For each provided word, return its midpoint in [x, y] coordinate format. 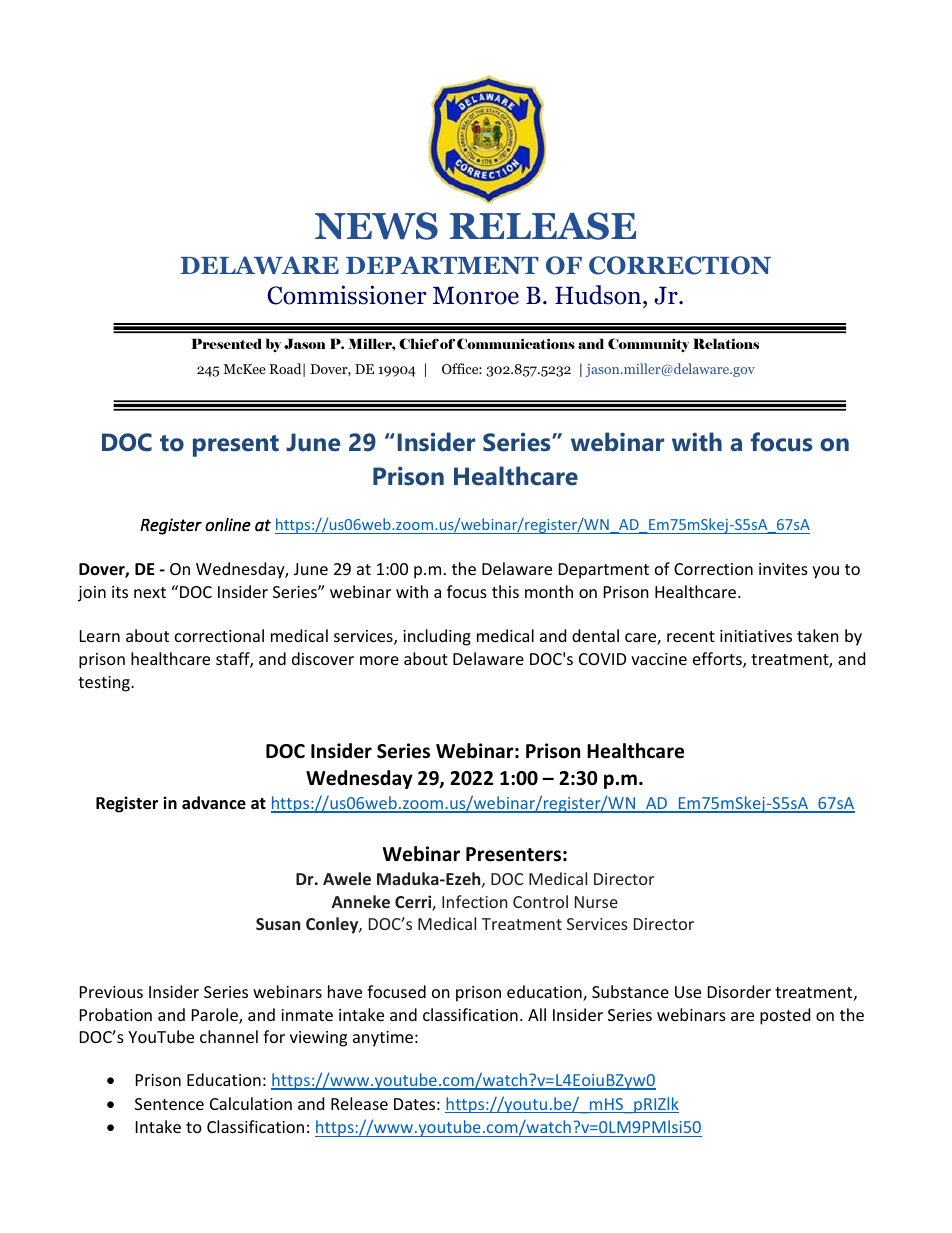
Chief [419, 343]
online [228, 524]
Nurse [596, 902]
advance [214, 803]
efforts [718, 660]
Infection [474, 901]
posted [785, 1016]
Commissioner [347, 295]
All [537, 1014]
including [437, 637]
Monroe [476, 295]
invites [783, 569]
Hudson [599, 295]
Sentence [169, 1104]
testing [105, 684]
